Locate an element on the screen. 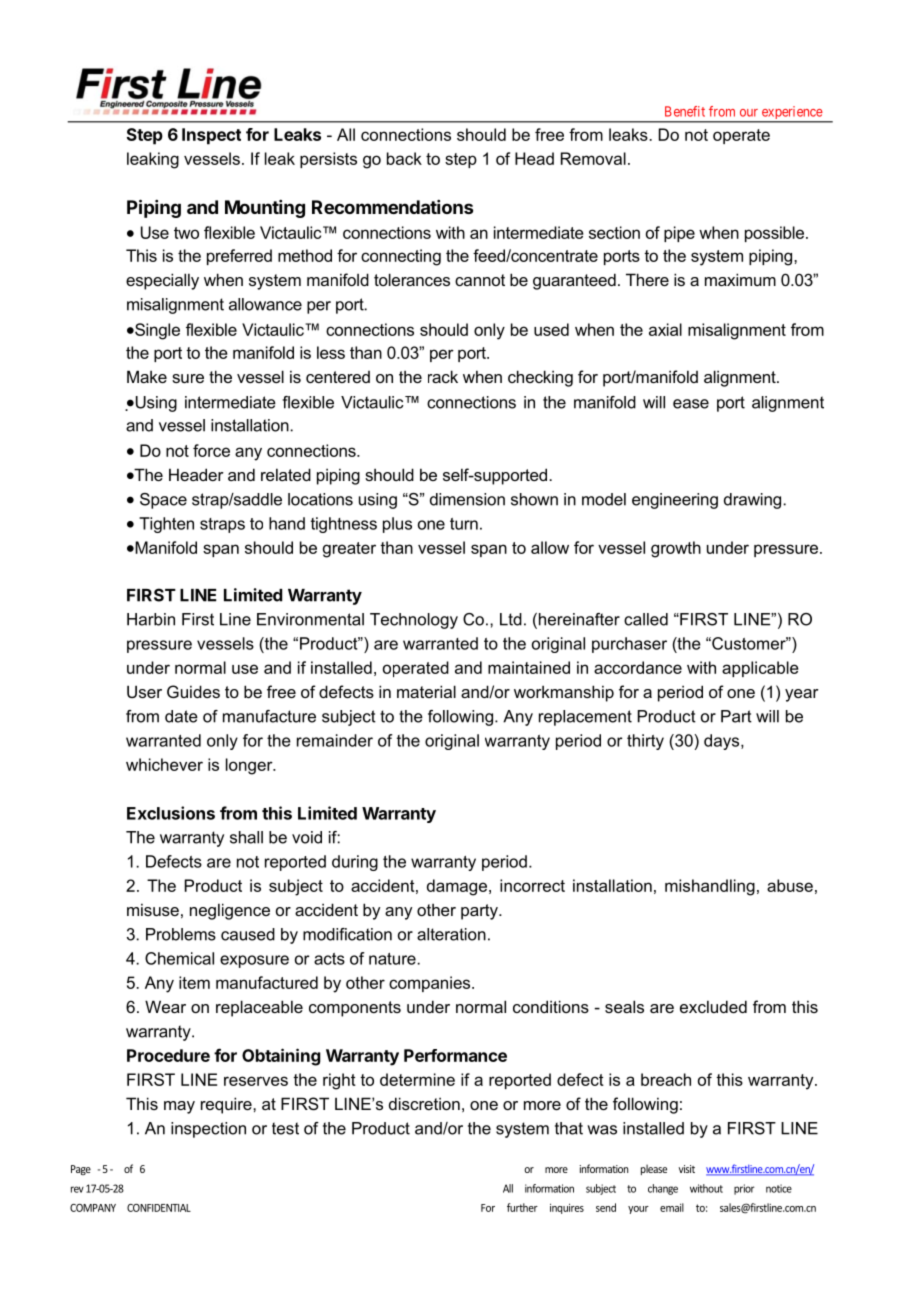  CONFIDENTIAL is located at coordinates (159, 1208).
